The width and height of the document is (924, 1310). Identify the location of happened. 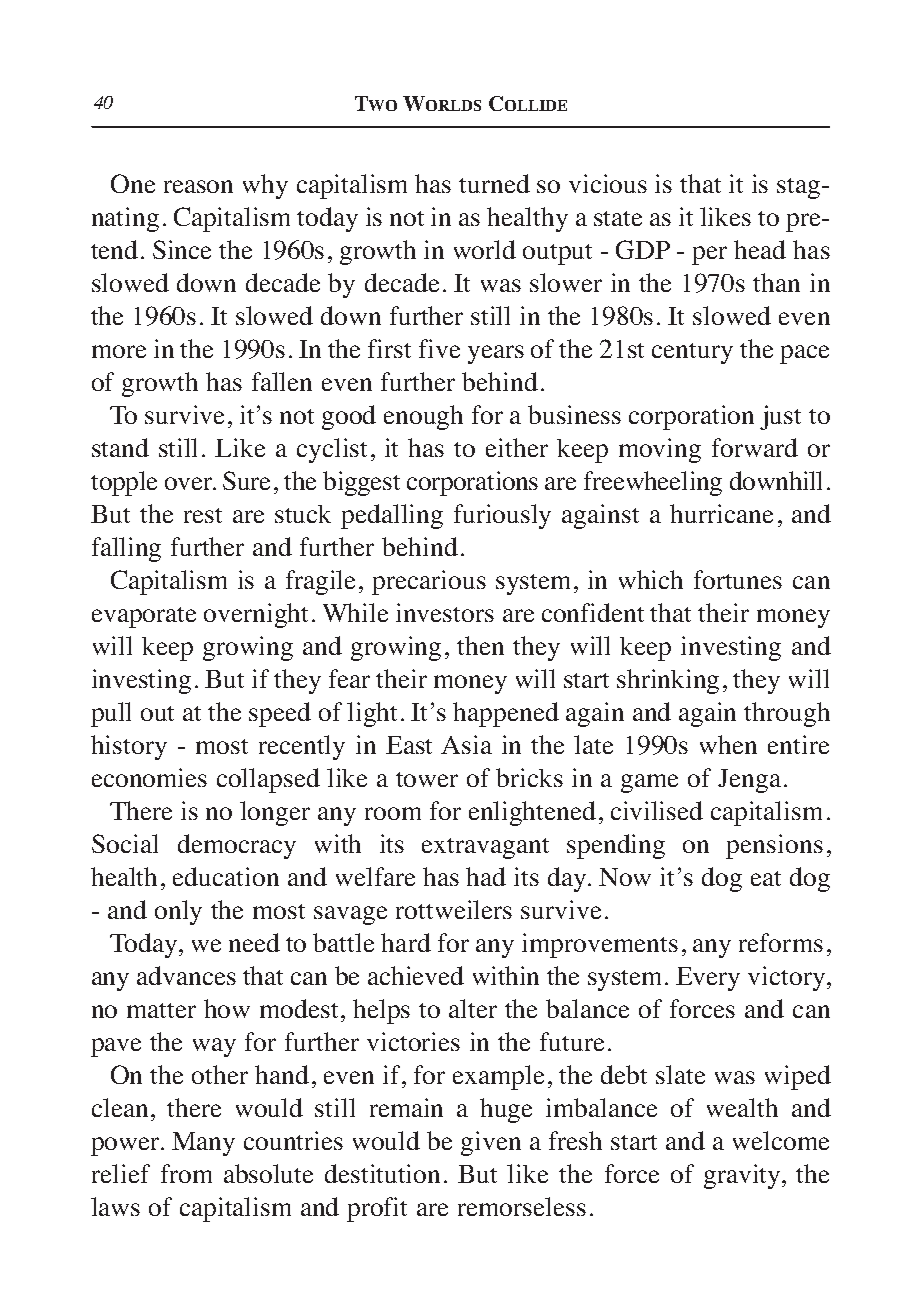
(506, 714).
